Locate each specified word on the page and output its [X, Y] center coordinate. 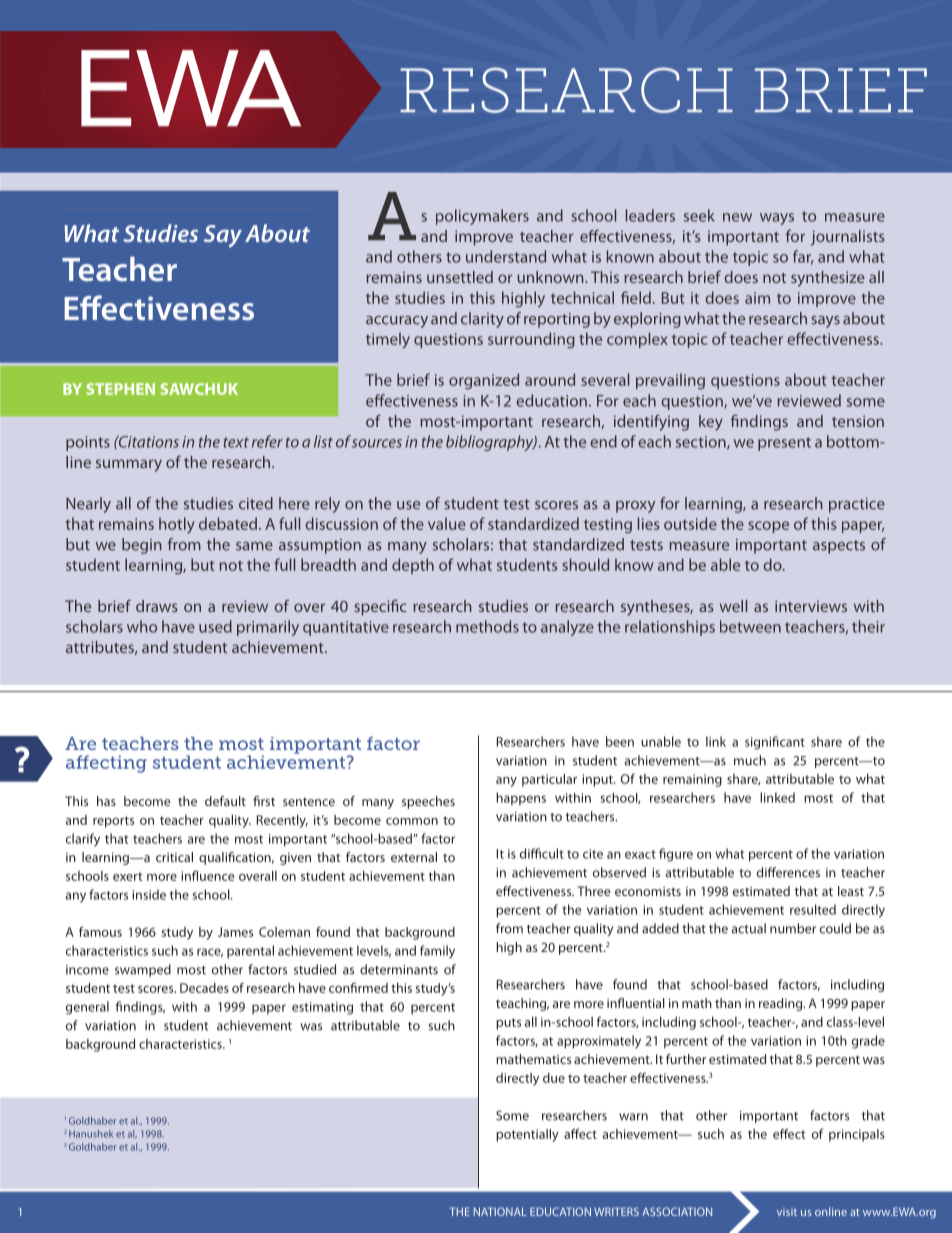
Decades [204, 988]
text [236, 442]
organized [484, 381]
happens [521, 798]
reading [782, 1004]
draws [157, 606]
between [750, 626]
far [803, 257]
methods [487, 626]
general [87, 1008]
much [750, 760]
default [225, 801]
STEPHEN [121, 389]
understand [506, 256]
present [784, 444]
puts [508, 1024]
